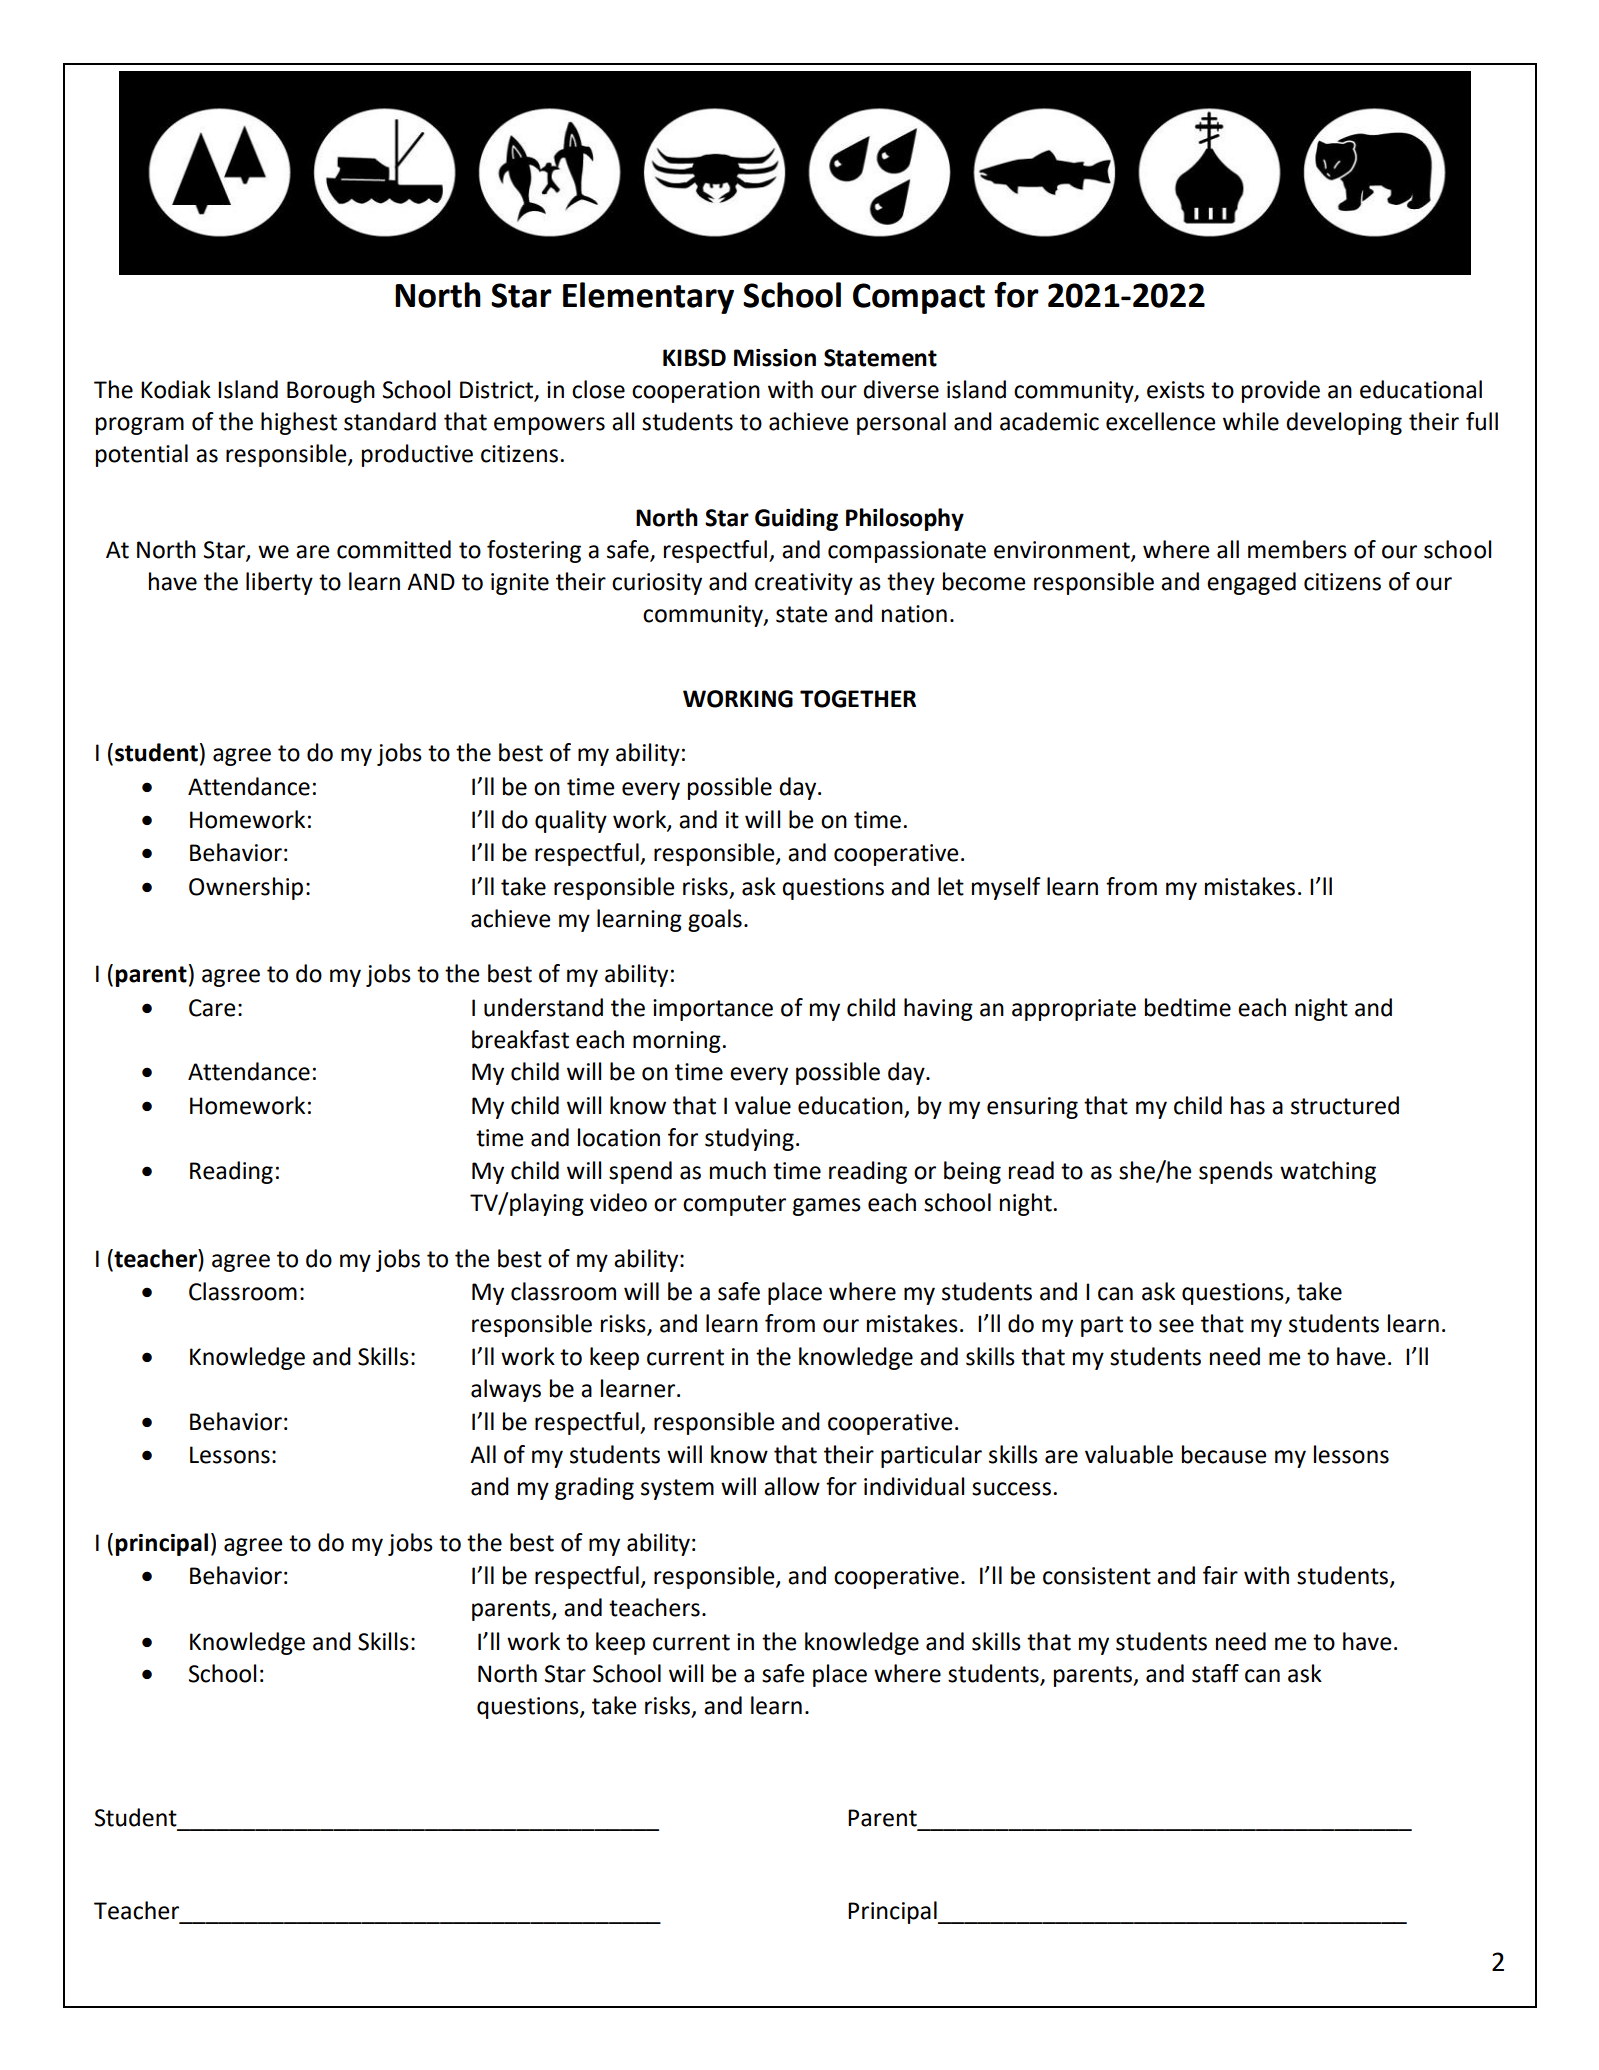 The image size is (1599, 2070). What do you see at coordinates (775, 358) in the document?
I see `Mission` at bounding box center [775, 358].
